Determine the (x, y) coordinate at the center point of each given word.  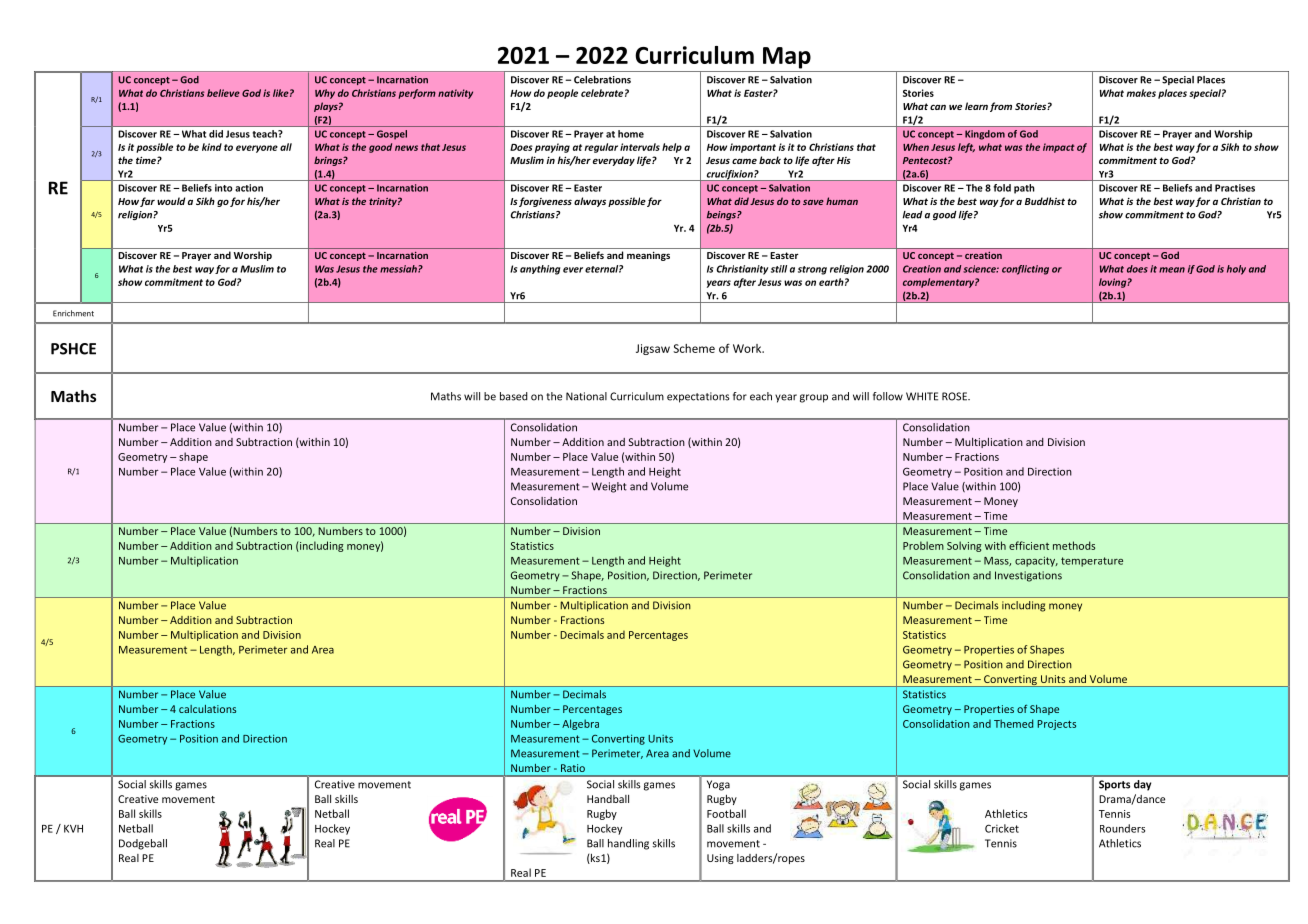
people (562, 94)
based (514, 396)
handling (628, 844)
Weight (609, 487)
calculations (207, 709)
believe (223, 93)
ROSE (955, 396)
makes (1141, 93)
